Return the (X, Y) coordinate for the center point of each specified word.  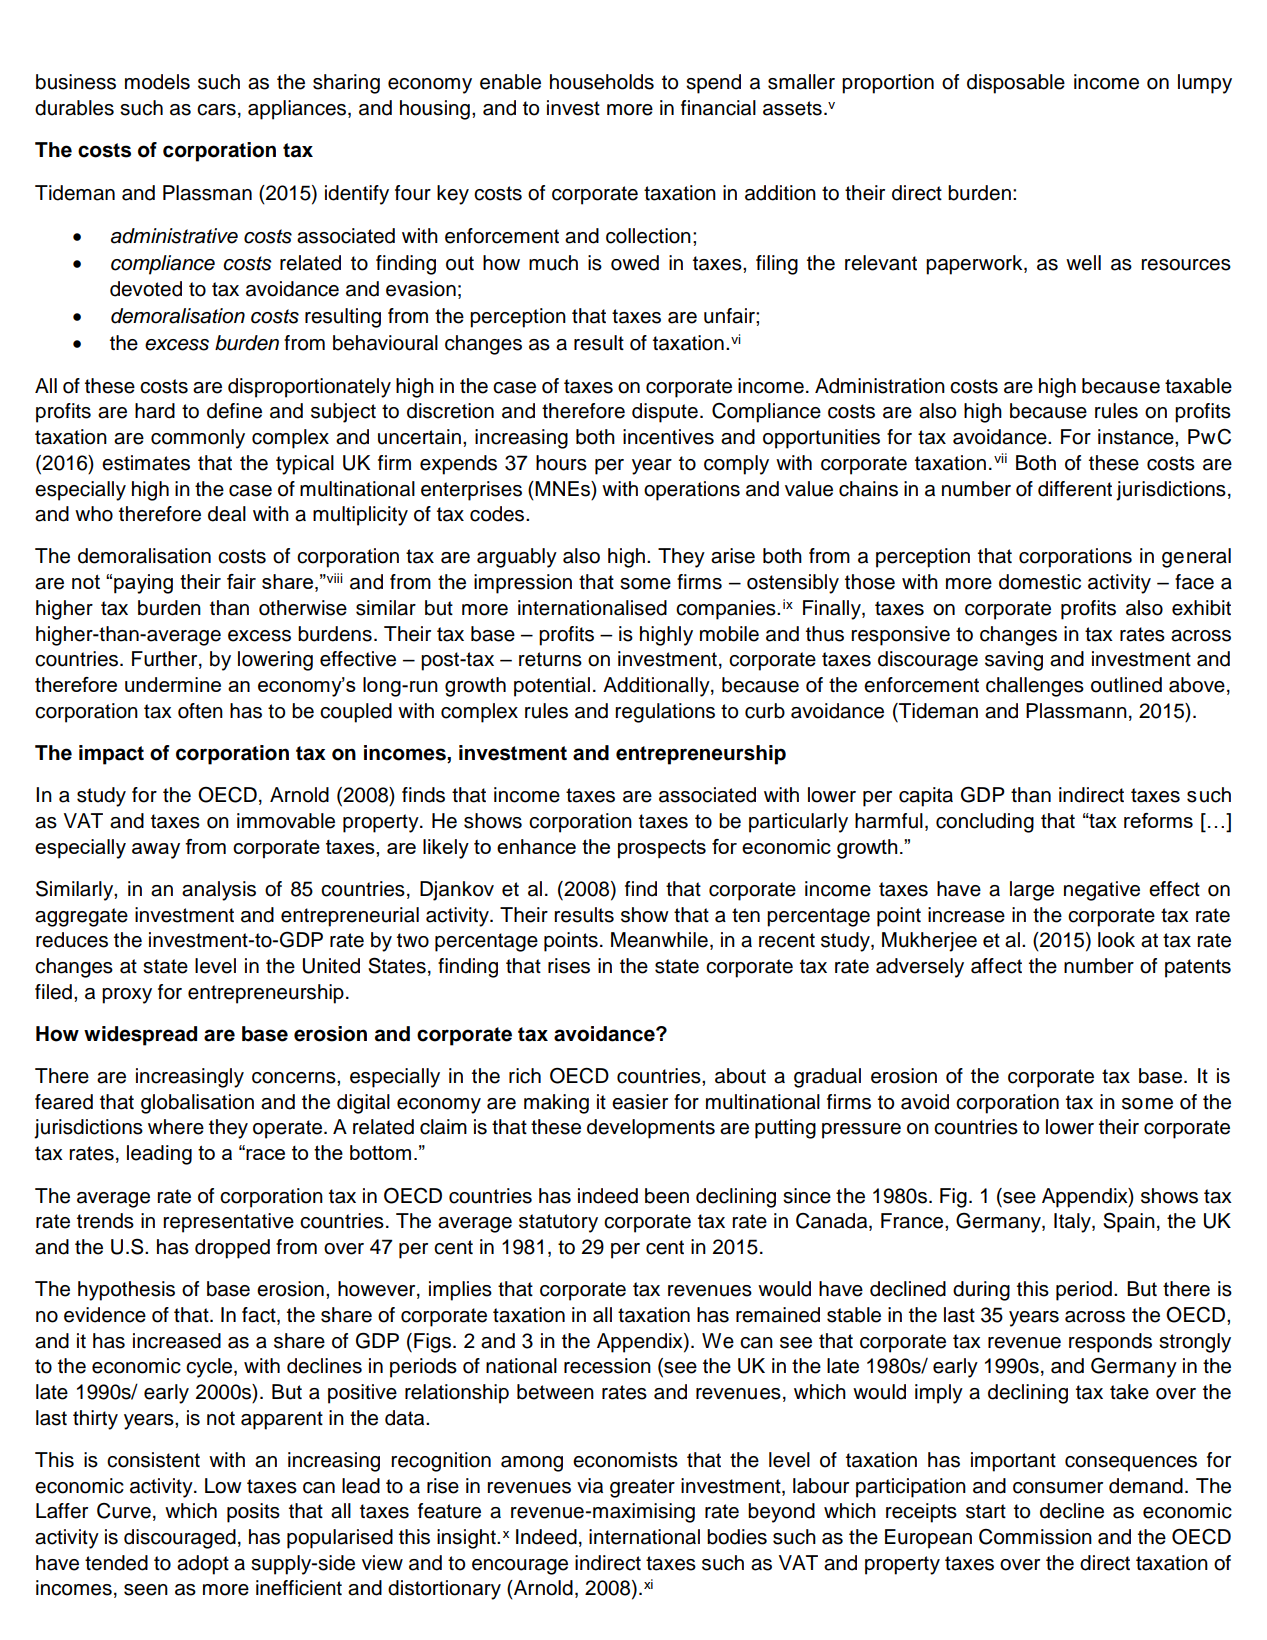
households (602, 82)
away (156, 851)
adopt (203, 1565)
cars (216, 110)
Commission (1035, 1537)
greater (642, 1488)
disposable (1016, 84)
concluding (985, 823)
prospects (662, 849)
